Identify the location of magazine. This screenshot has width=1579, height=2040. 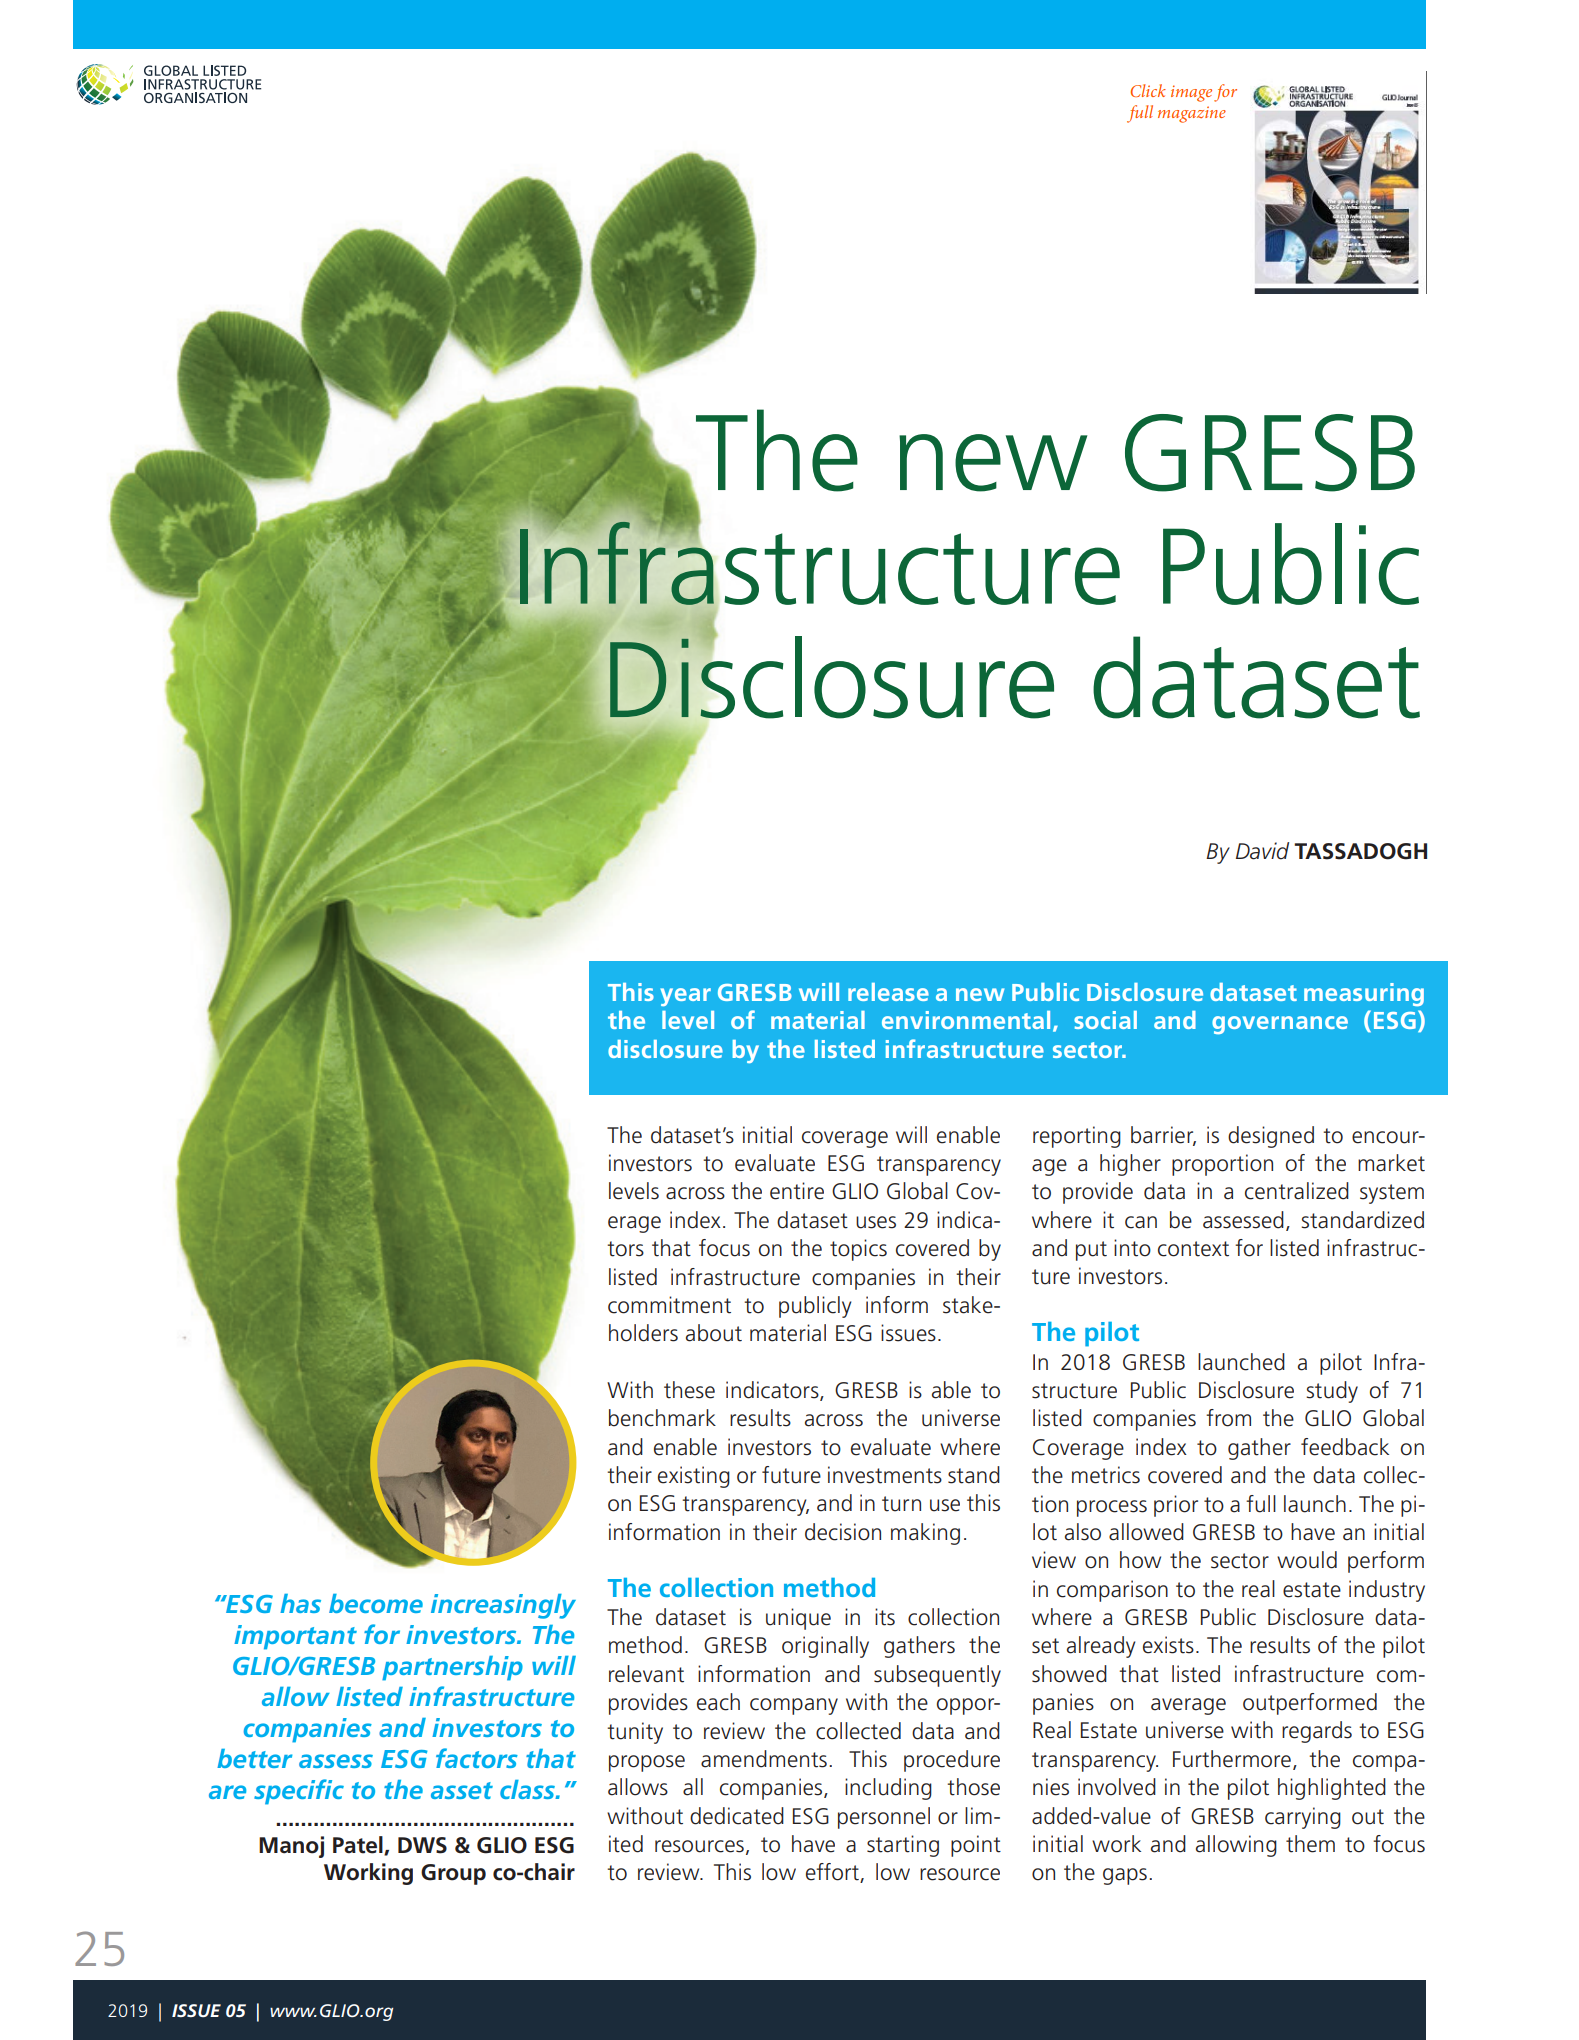
(1192, 114).
